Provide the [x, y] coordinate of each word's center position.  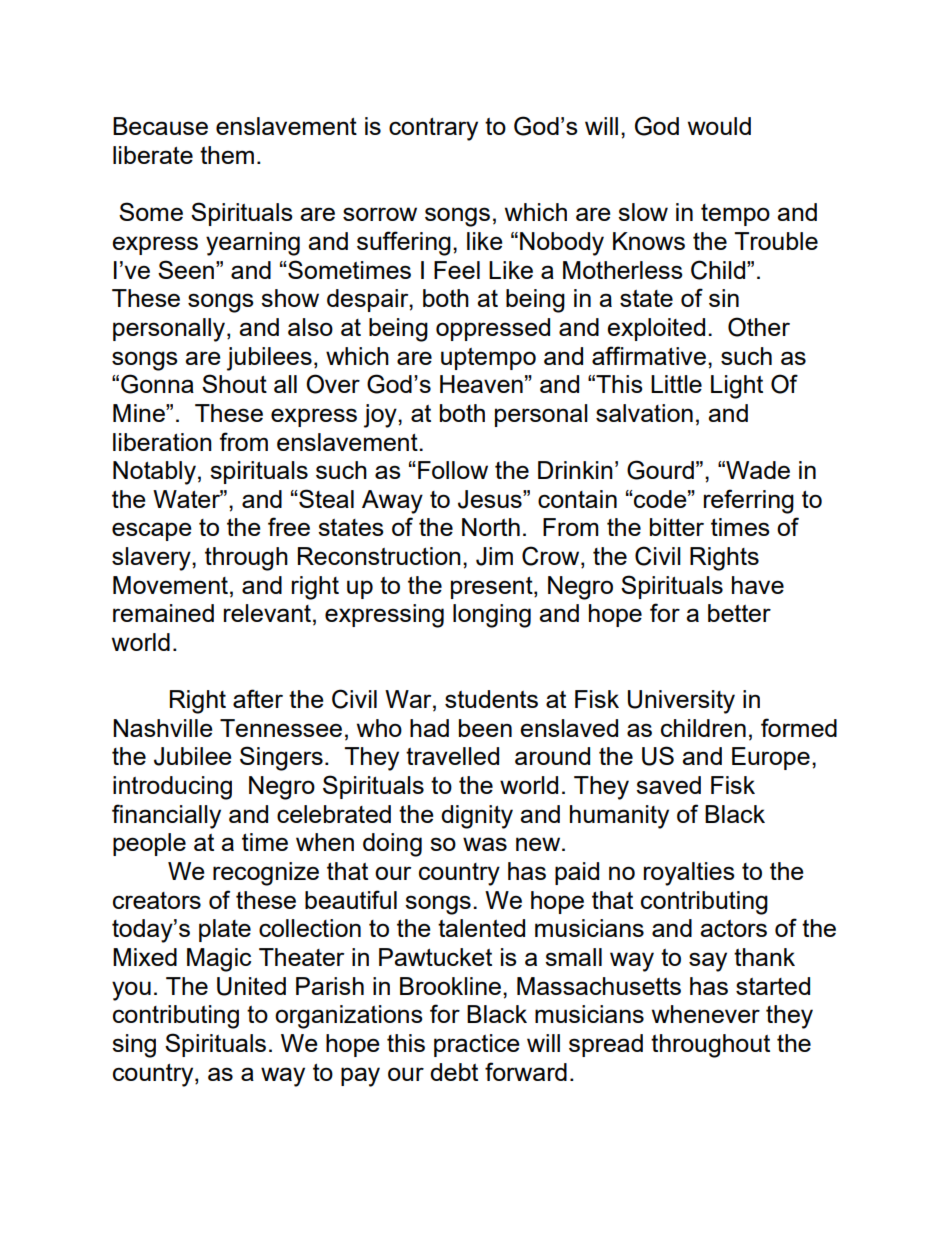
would [719, 126]
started [773, 986]
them [227, 155]
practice [477, 1045]
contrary [433, 129]
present [493, 588]
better [739, 613]
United [251, 986]
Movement [170, 585]
